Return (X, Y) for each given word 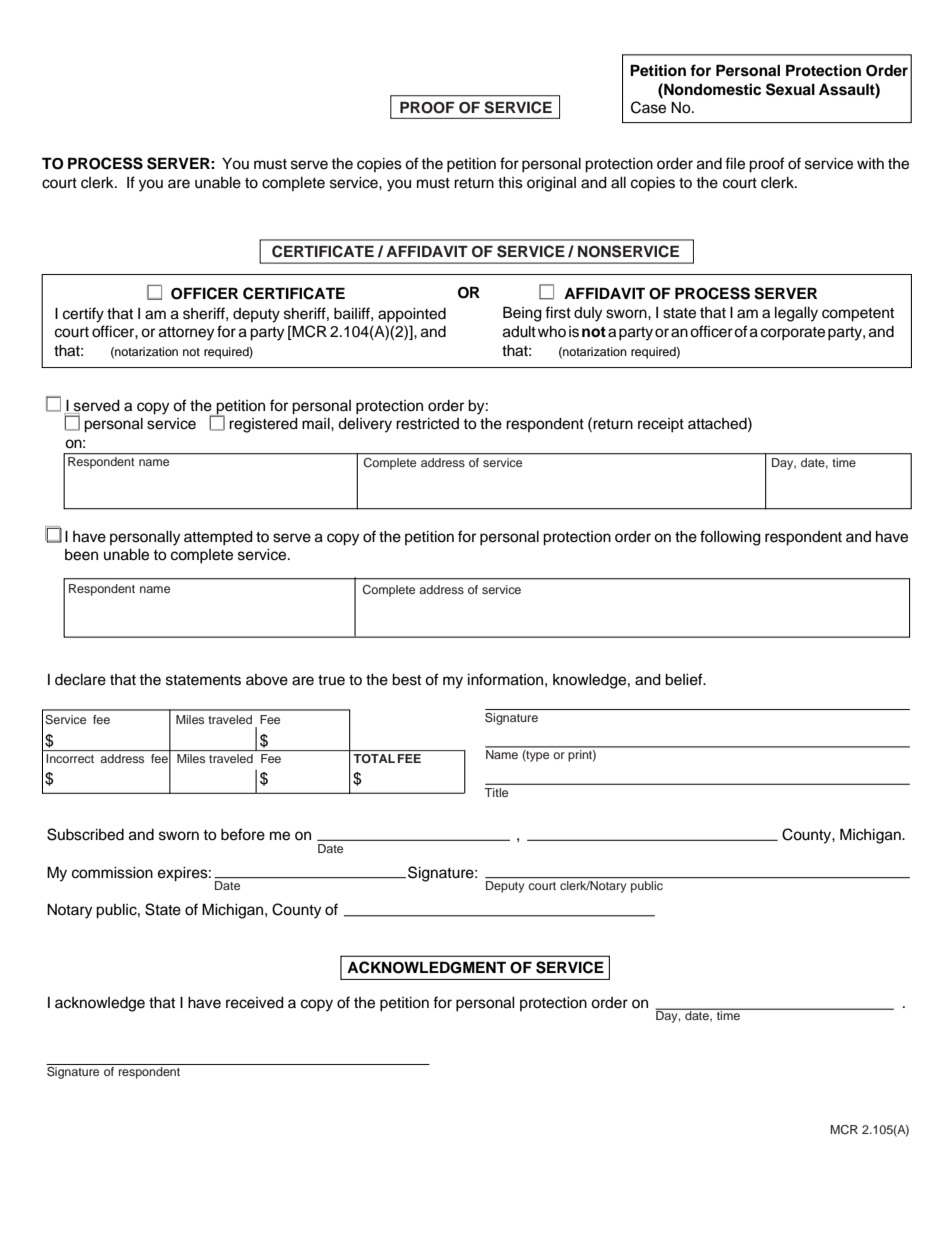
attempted (218, 538)
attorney (186, 334)
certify (83, 315)
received (255, 1003)
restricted (427, 424)
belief (685, 679)
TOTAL (374, 758)
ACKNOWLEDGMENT (426, 967)
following (730, 538)
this (510, 183)
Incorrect (70, 758)
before (243, 834)
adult (519, 332)
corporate (793, 334)
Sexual (790, 89)
